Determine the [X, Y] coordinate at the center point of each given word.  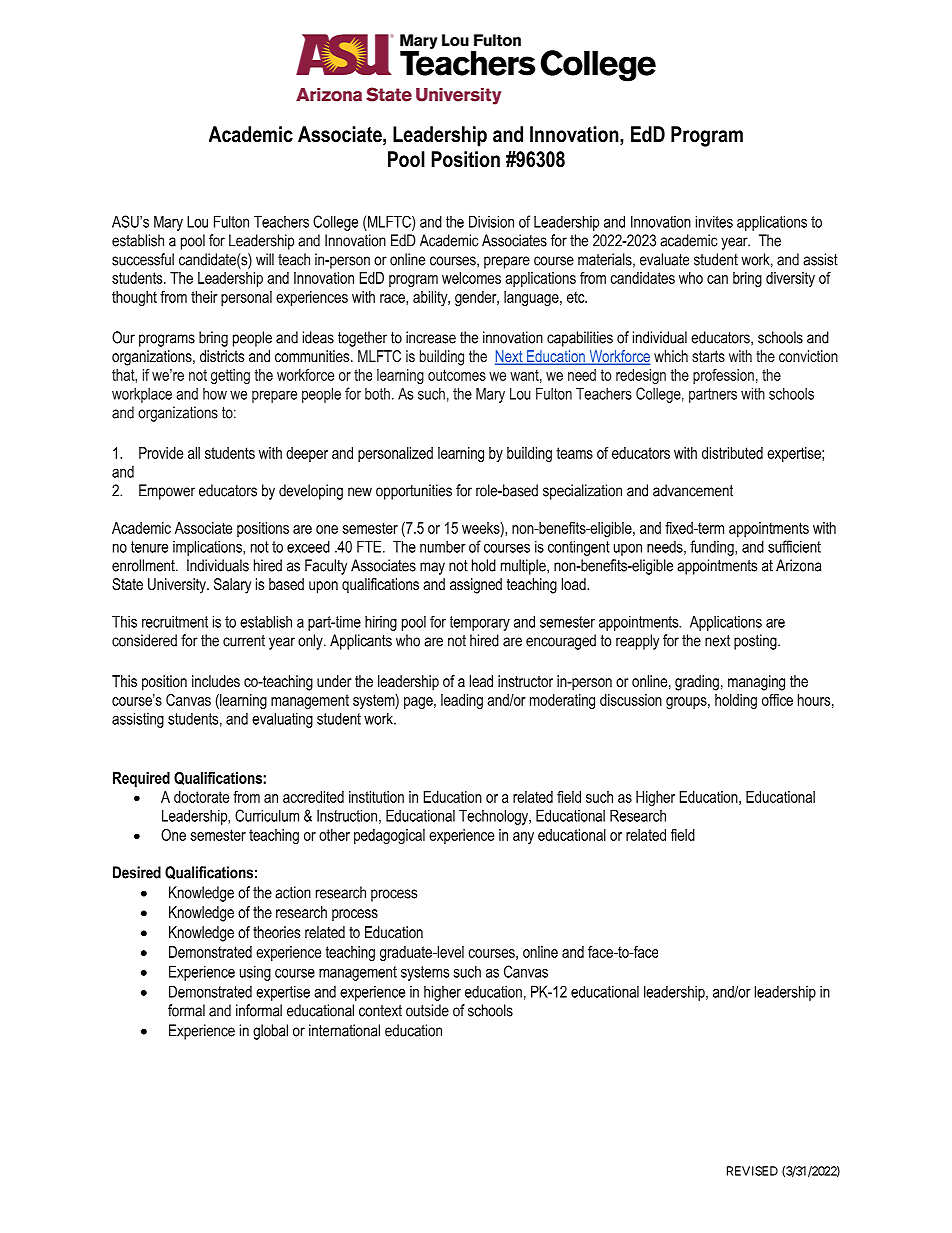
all [194, 453]
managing [756, 683]
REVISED [752, 1171]
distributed [732, 453]
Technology [495, 817]
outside [427, 1010]
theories [276, 932]
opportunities [414, 492]
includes [216, 681]
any [523, 838]
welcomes [471, 278]
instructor [525, 681]
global [270, 1032]
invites [714, 221]
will [265, 259]
